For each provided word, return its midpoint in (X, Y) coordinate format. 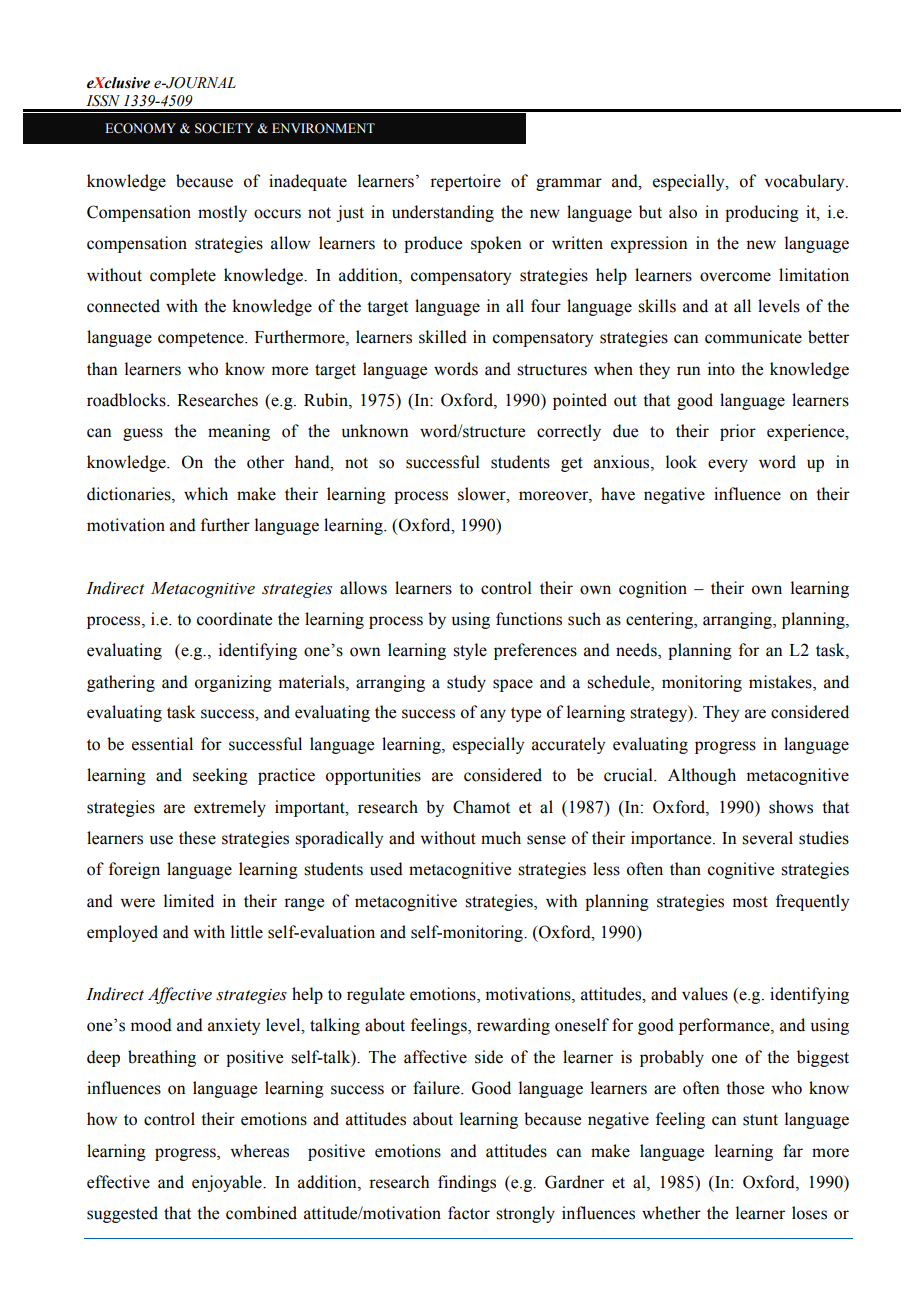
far (793, 1151)
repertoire (465, 182)
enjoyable (228, 1183)
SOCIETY (224, 128)
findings (467, 1183)
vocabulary (806, 182)
